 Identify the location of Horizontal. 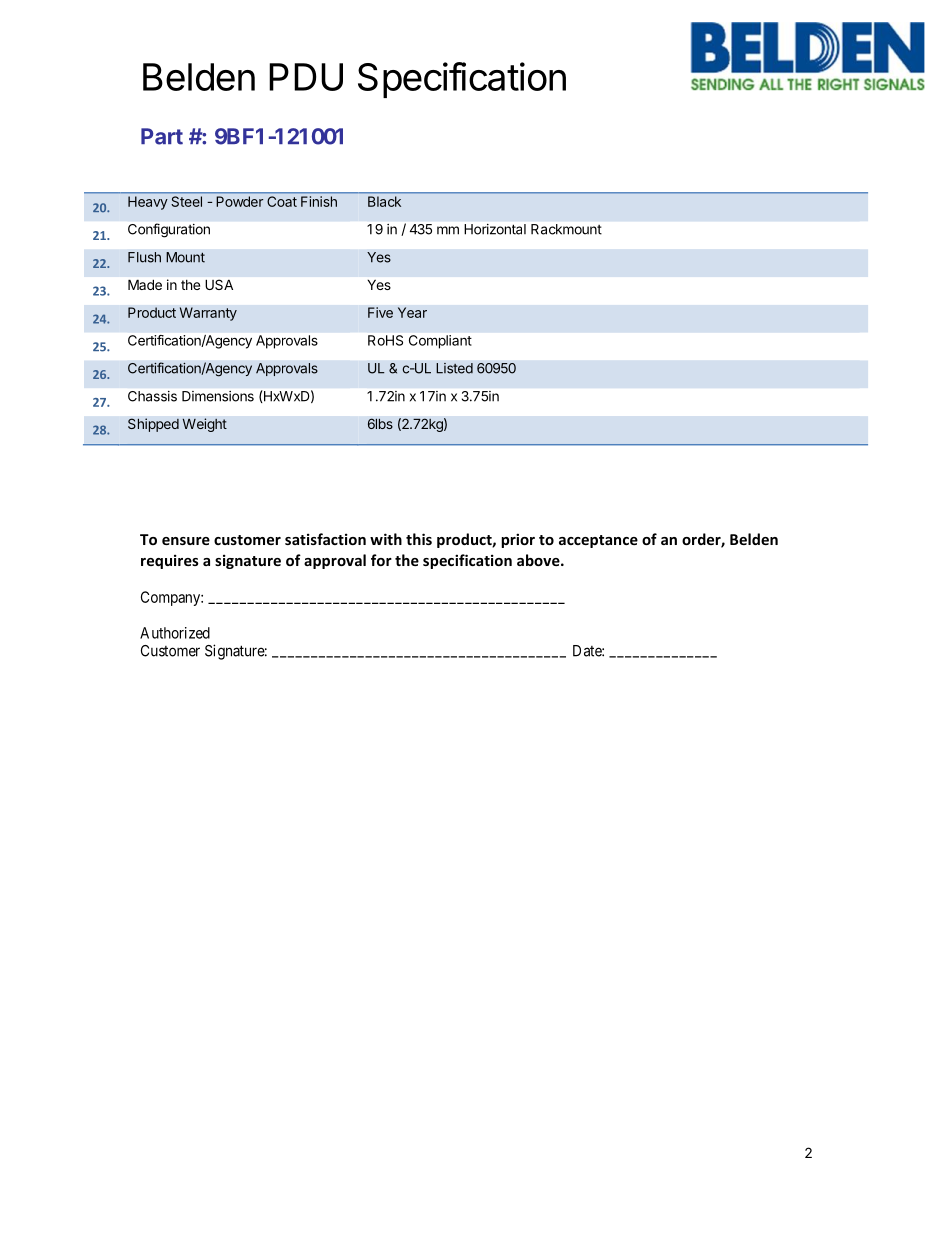
(495, 229).
